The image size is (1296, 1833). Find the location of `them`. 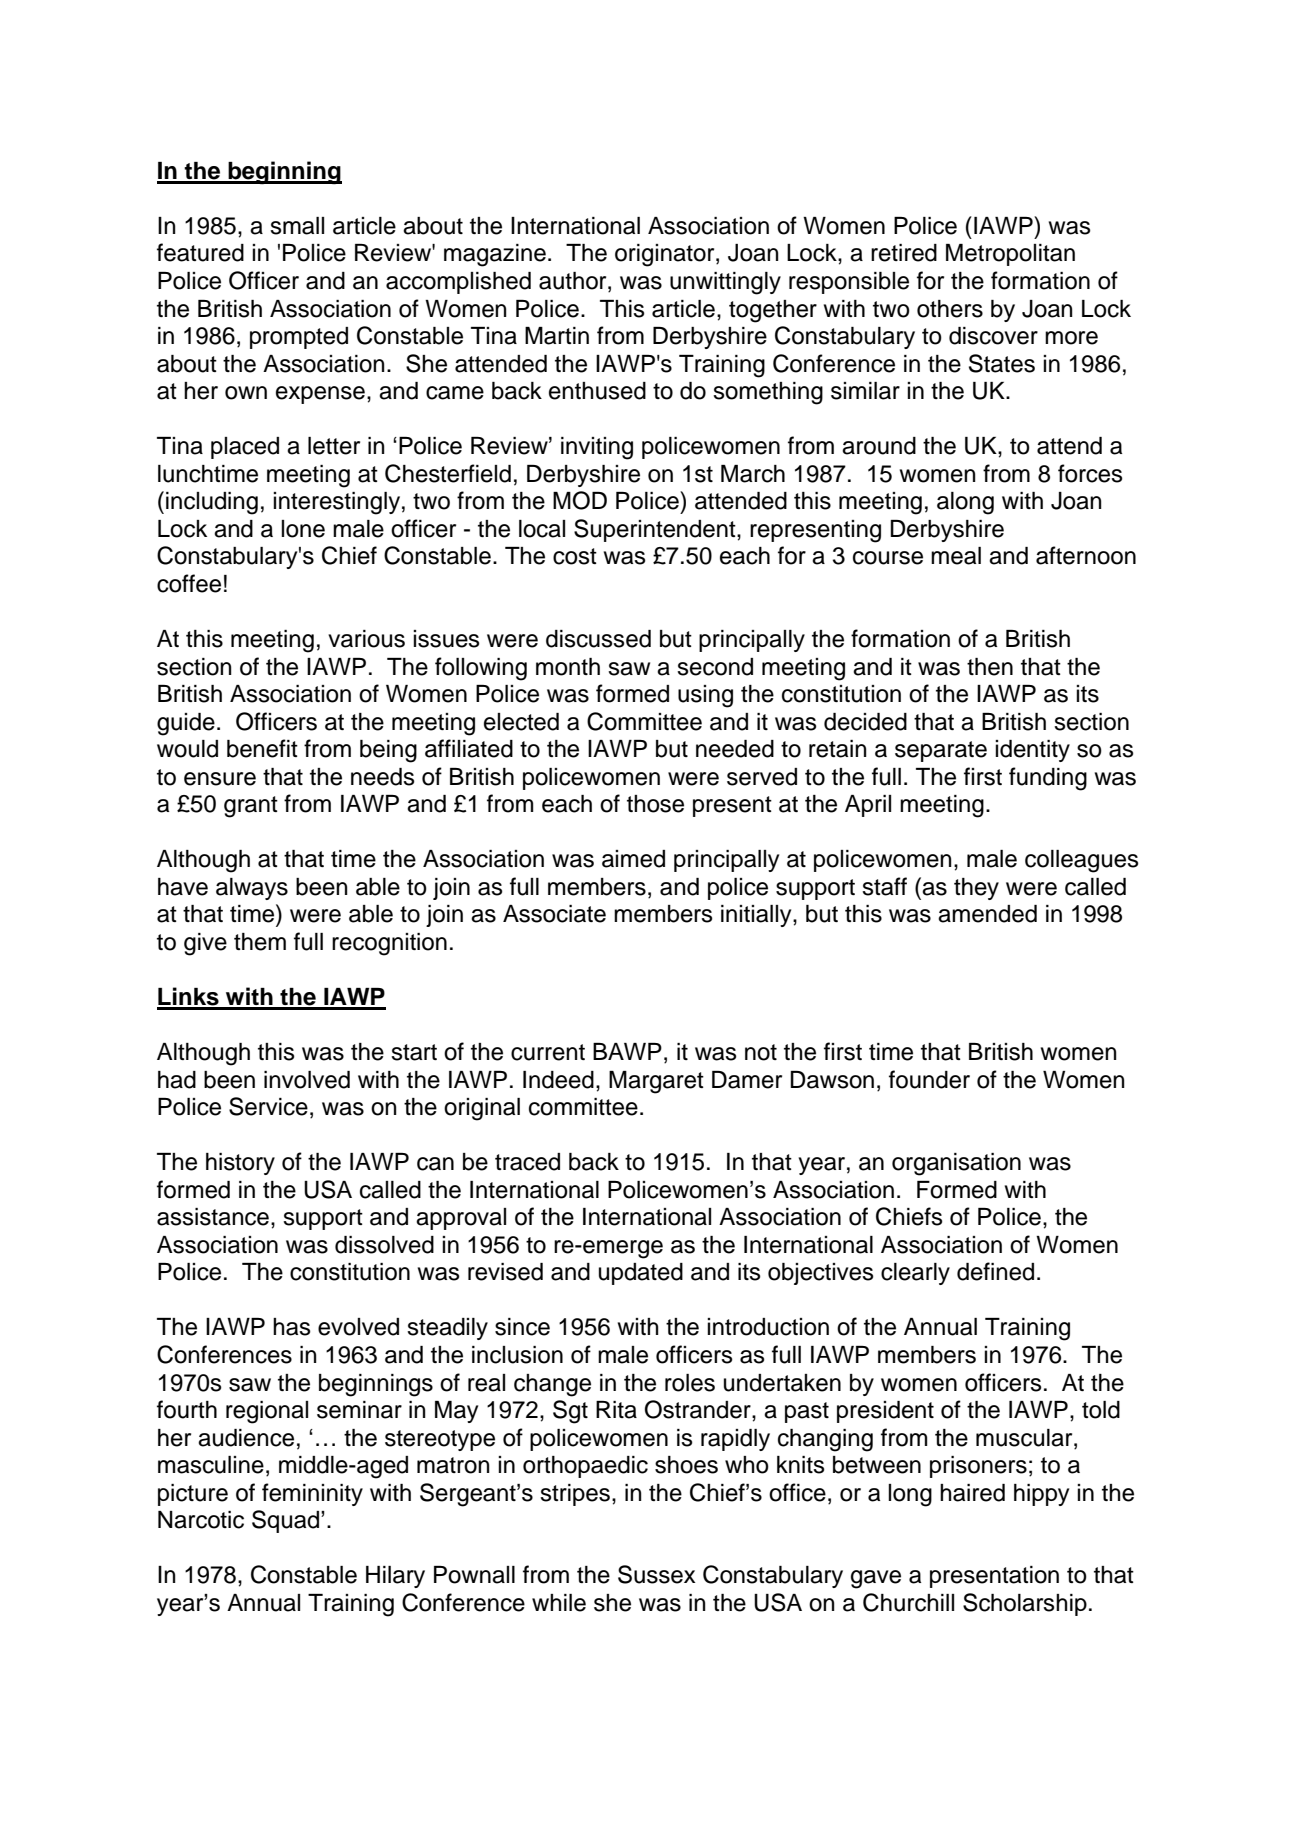

them is located at coordinates (260, 942).
